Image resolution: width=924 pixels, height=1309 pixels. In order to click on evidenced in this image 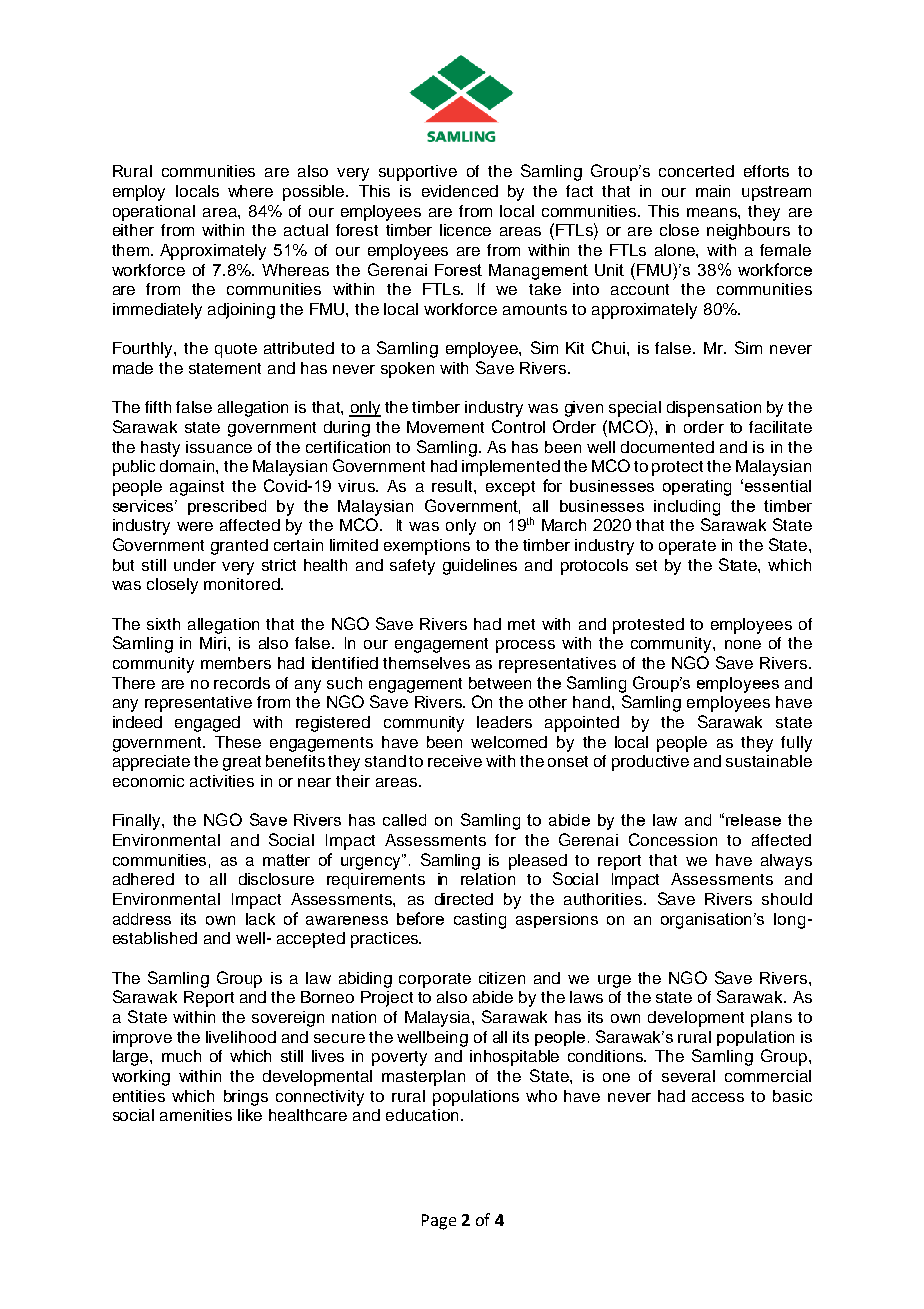, I will do `click(460, 191)`.
